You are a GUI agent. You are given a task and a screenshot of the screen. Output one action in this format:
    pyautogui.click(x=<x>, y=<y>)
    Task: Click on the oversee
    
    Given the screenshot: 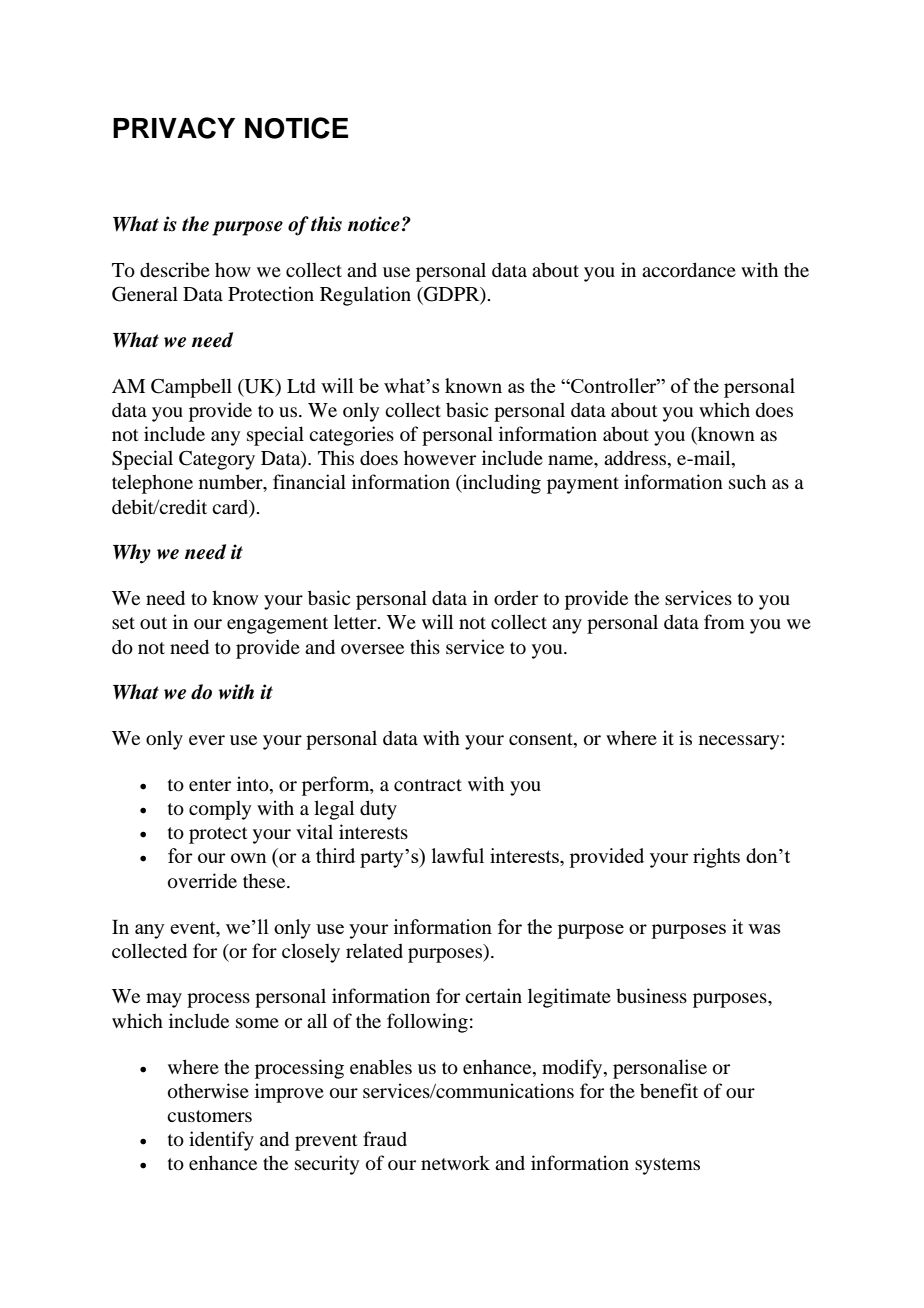 What is the action you would take?
    pyautogui.click(x=372, y=649)
